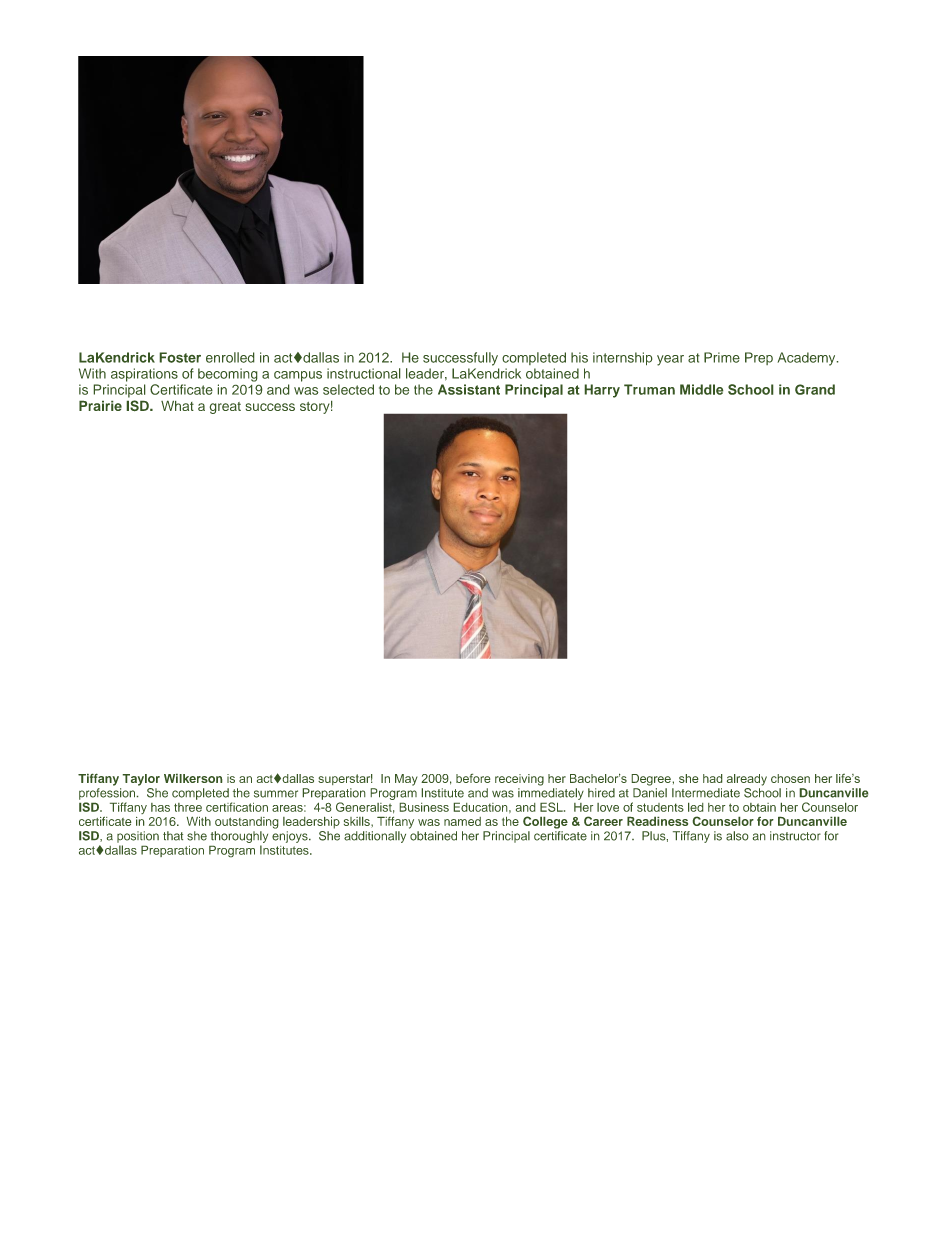 The height and width of the document is (1233, 952). I want to click on Middle, so click(702, 389).
